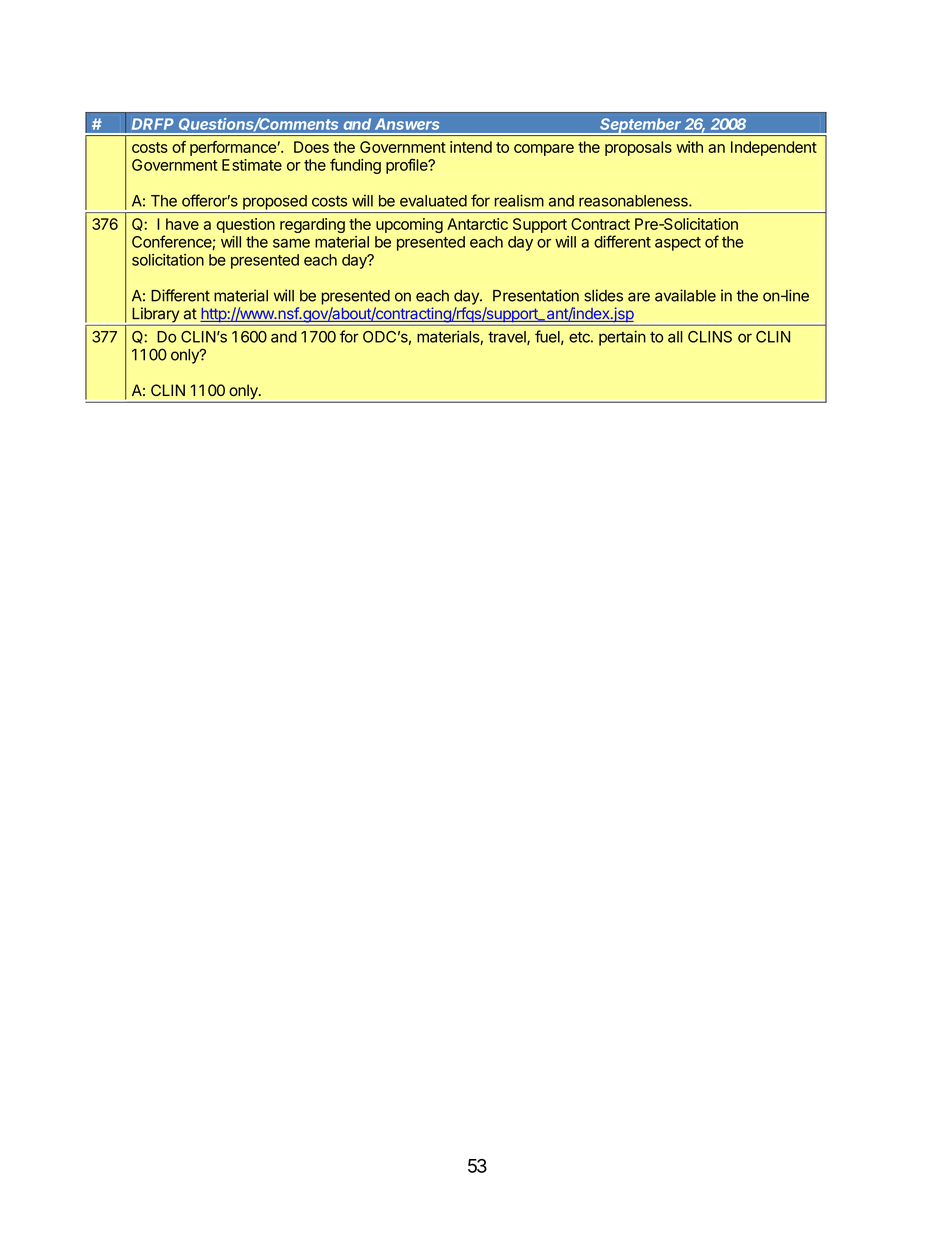  What do you see at coordinates (182, 224) in the screenshot?
I see `have` at bounding box center [182, 224].
